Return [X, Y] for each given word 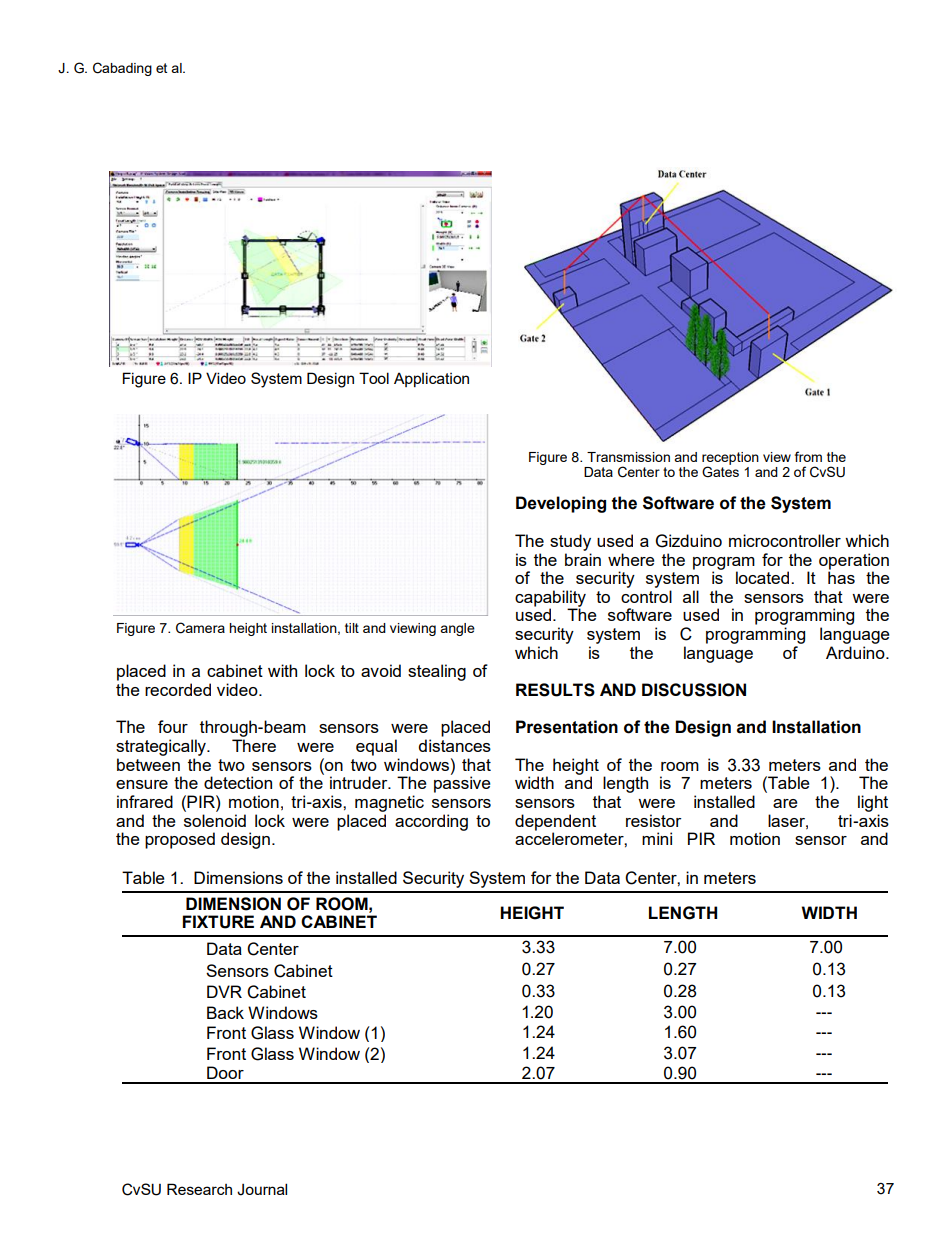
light [873, 803]
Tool [374, 378]
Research [199, 1189]
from [808, 456]
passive [462, 783]
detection [238, 782]
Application [431, 379]
